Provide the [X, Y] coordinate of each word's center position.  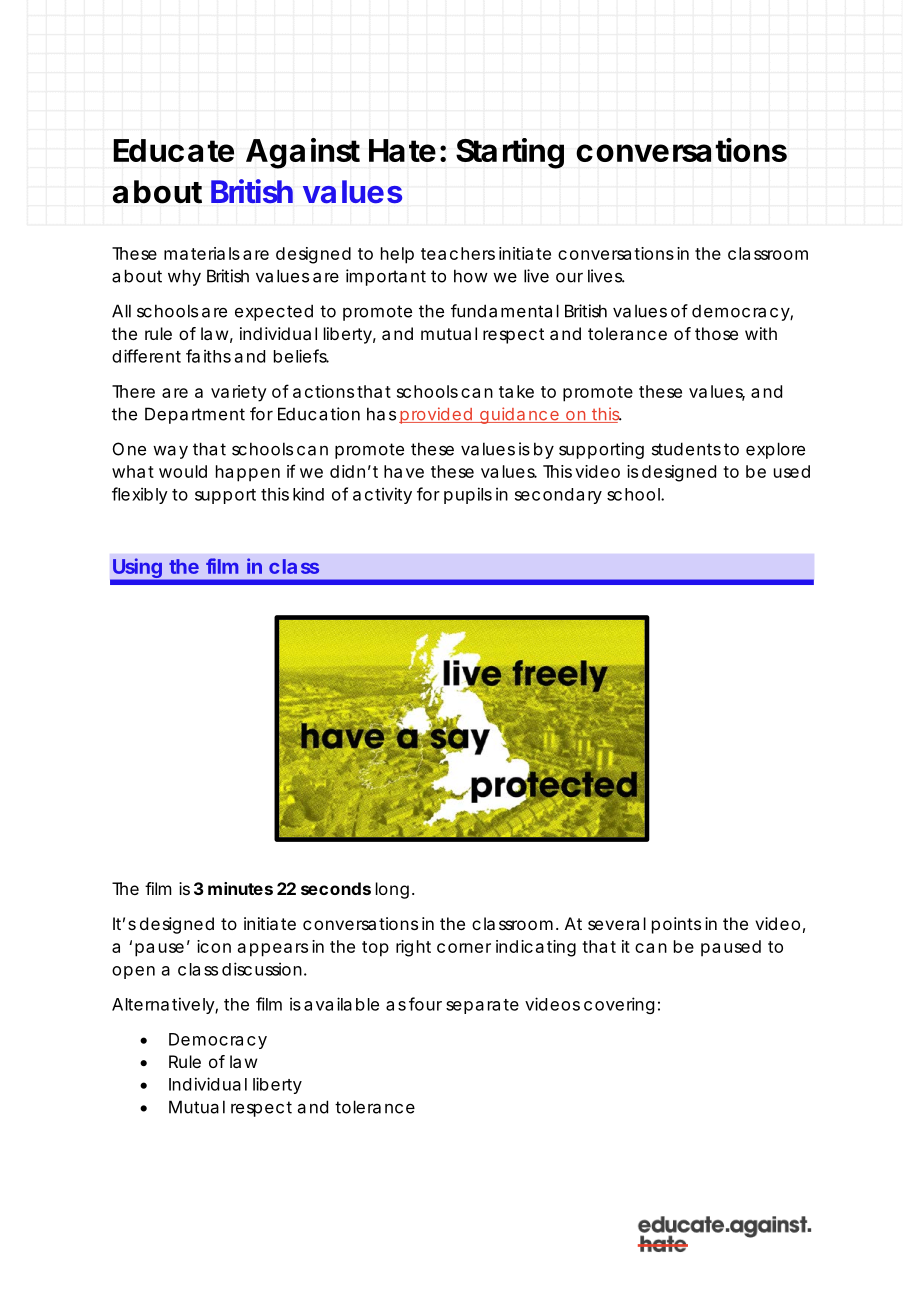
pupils [468, 495]
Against [303, 153]
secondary [558, 496]
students [686, 449]
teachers [458, 253]
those [716, 333]
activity [382, 495]
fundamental [505, 311]
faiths [208, 356]
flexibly [140, 495]
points [676, 925]
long [392, 890]
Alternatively [164, 1005]
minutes [240, 888]
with [761, 333]
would [183, 471]
